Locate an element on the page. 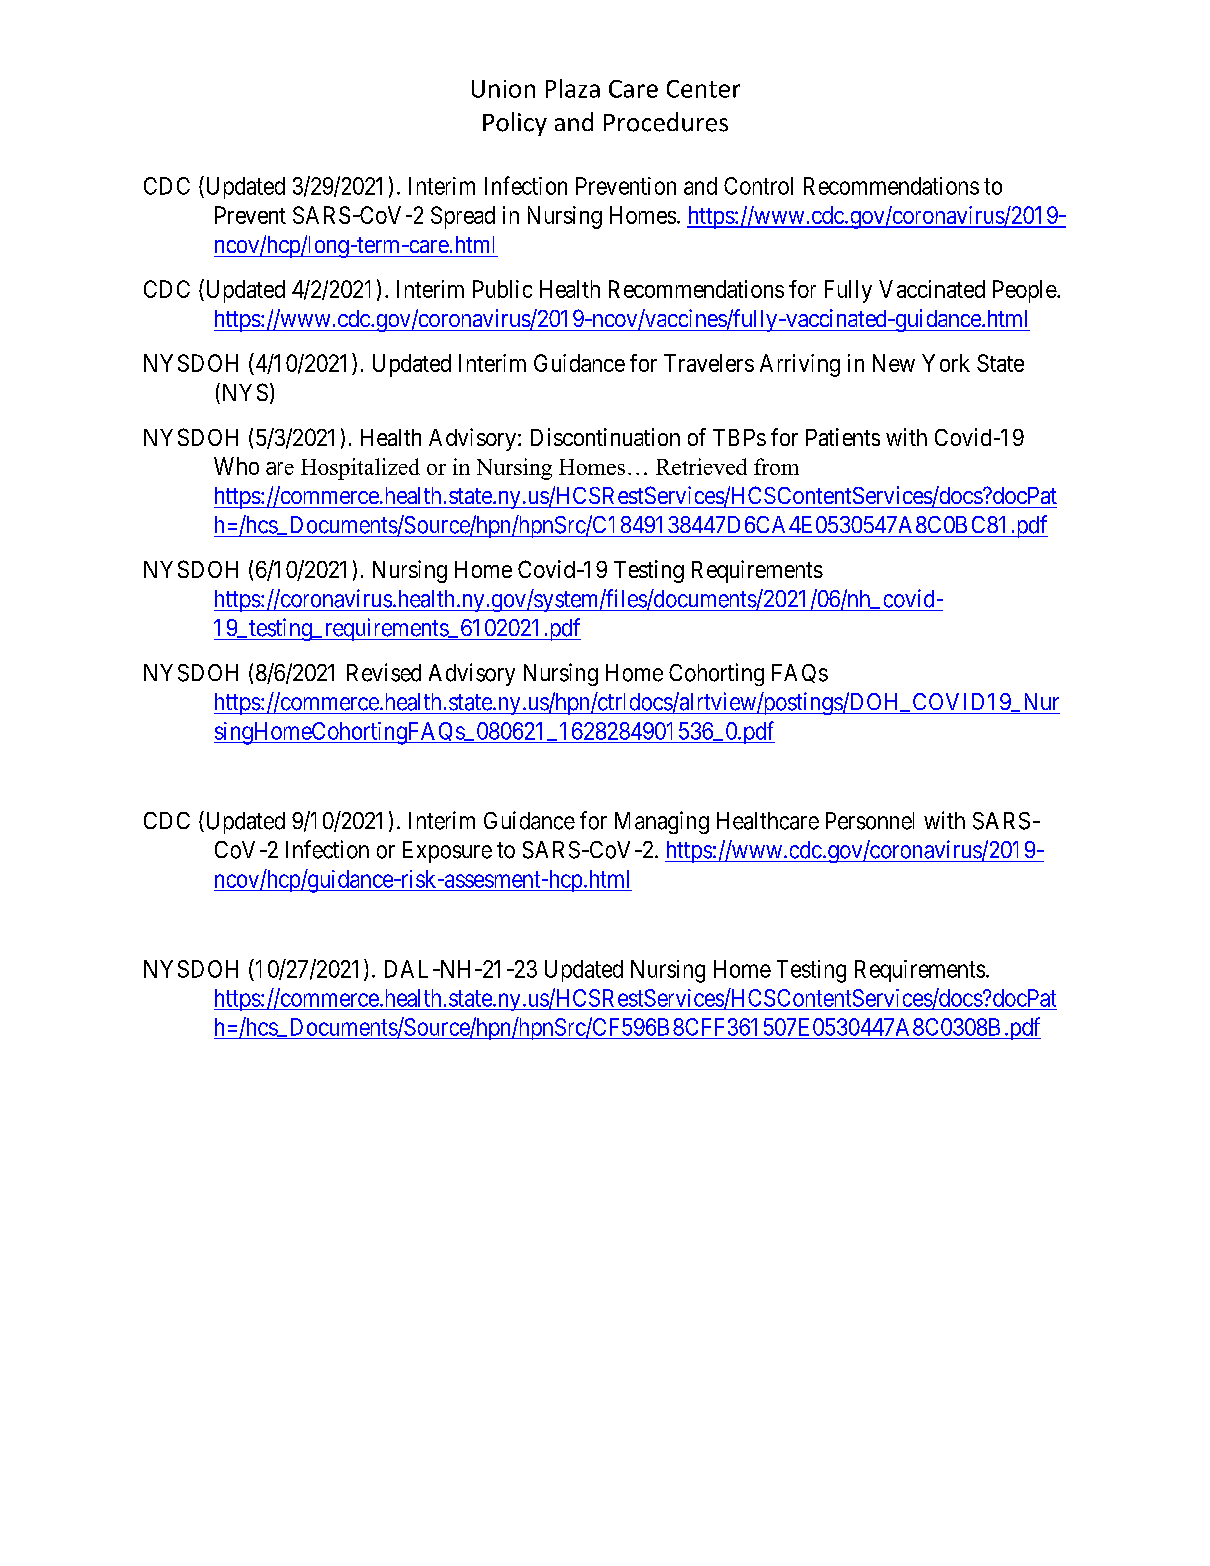 The height and width of the page is (1566, 1210). Patients is located at coordinates (843, 437).
